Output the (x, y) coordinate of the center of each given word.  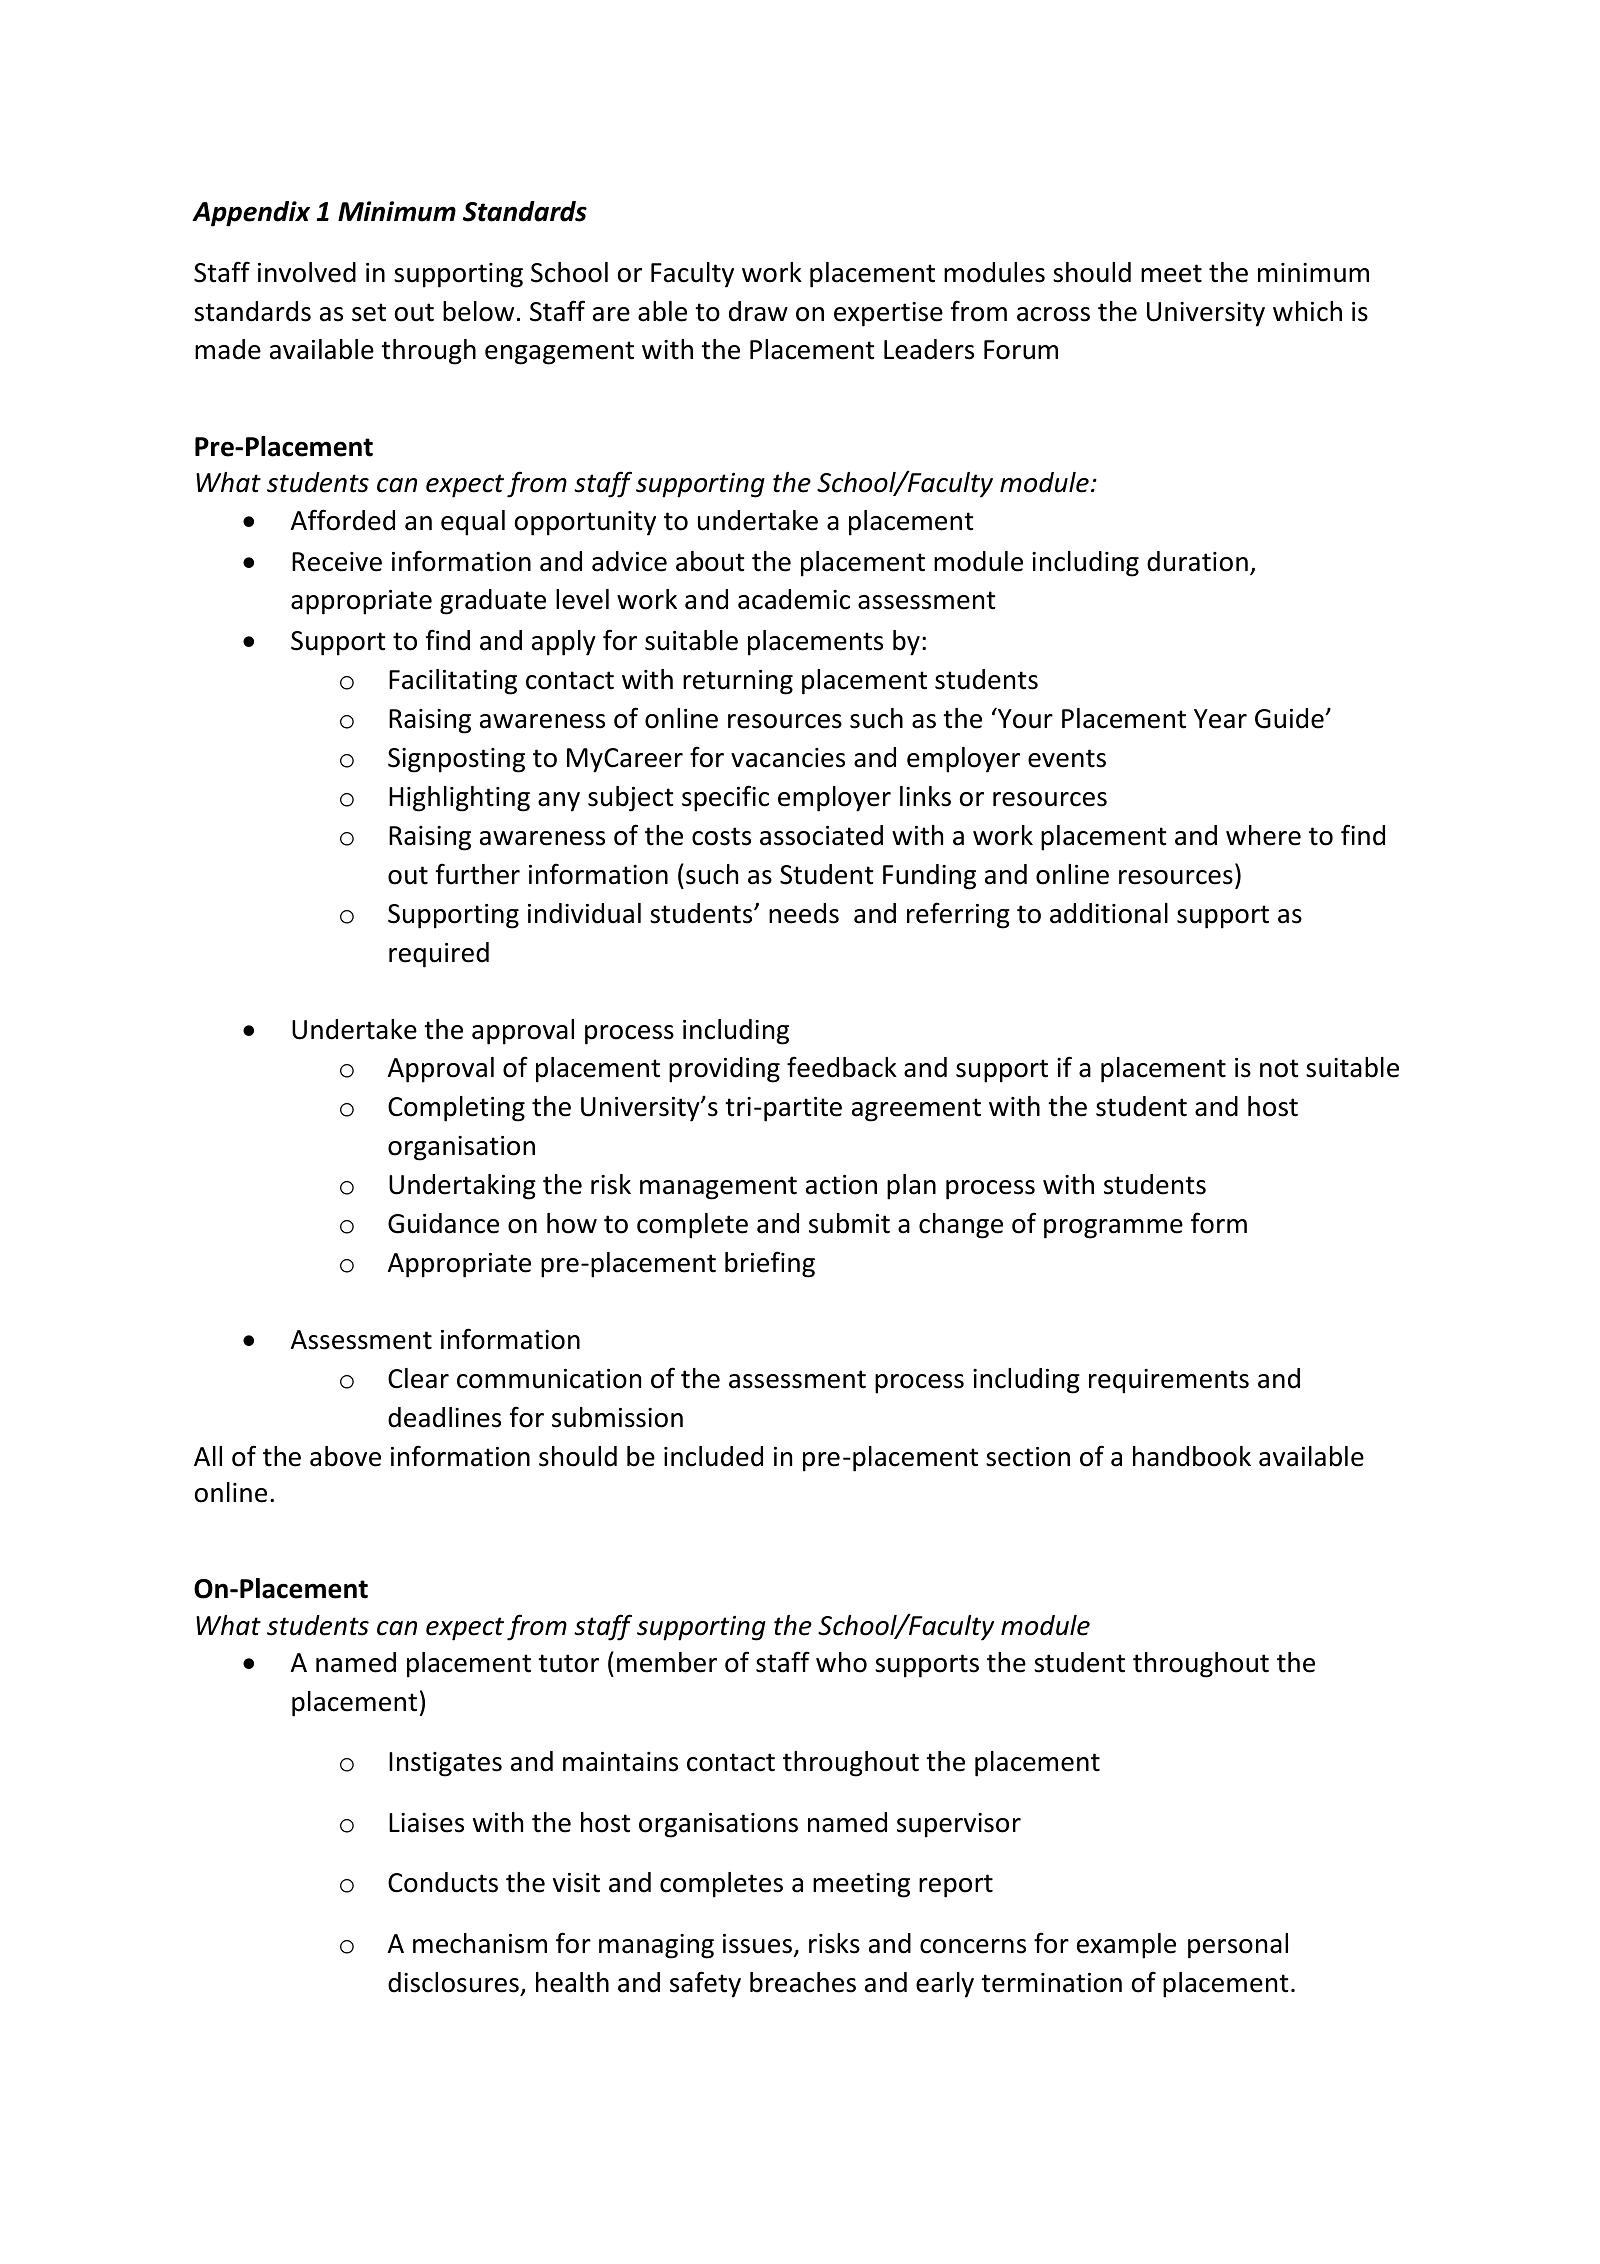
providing (724, 1070)
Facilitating (453, 682)
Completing (456, 1109)
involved (307, 272)
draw (758, 311)
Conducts (443, 1882)
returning (738, 682)
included (713, 1456)
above (345, 1456)
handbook (1192, 1456)
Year (1220, 719)
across (1053, 314)
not (1279, 1068)
